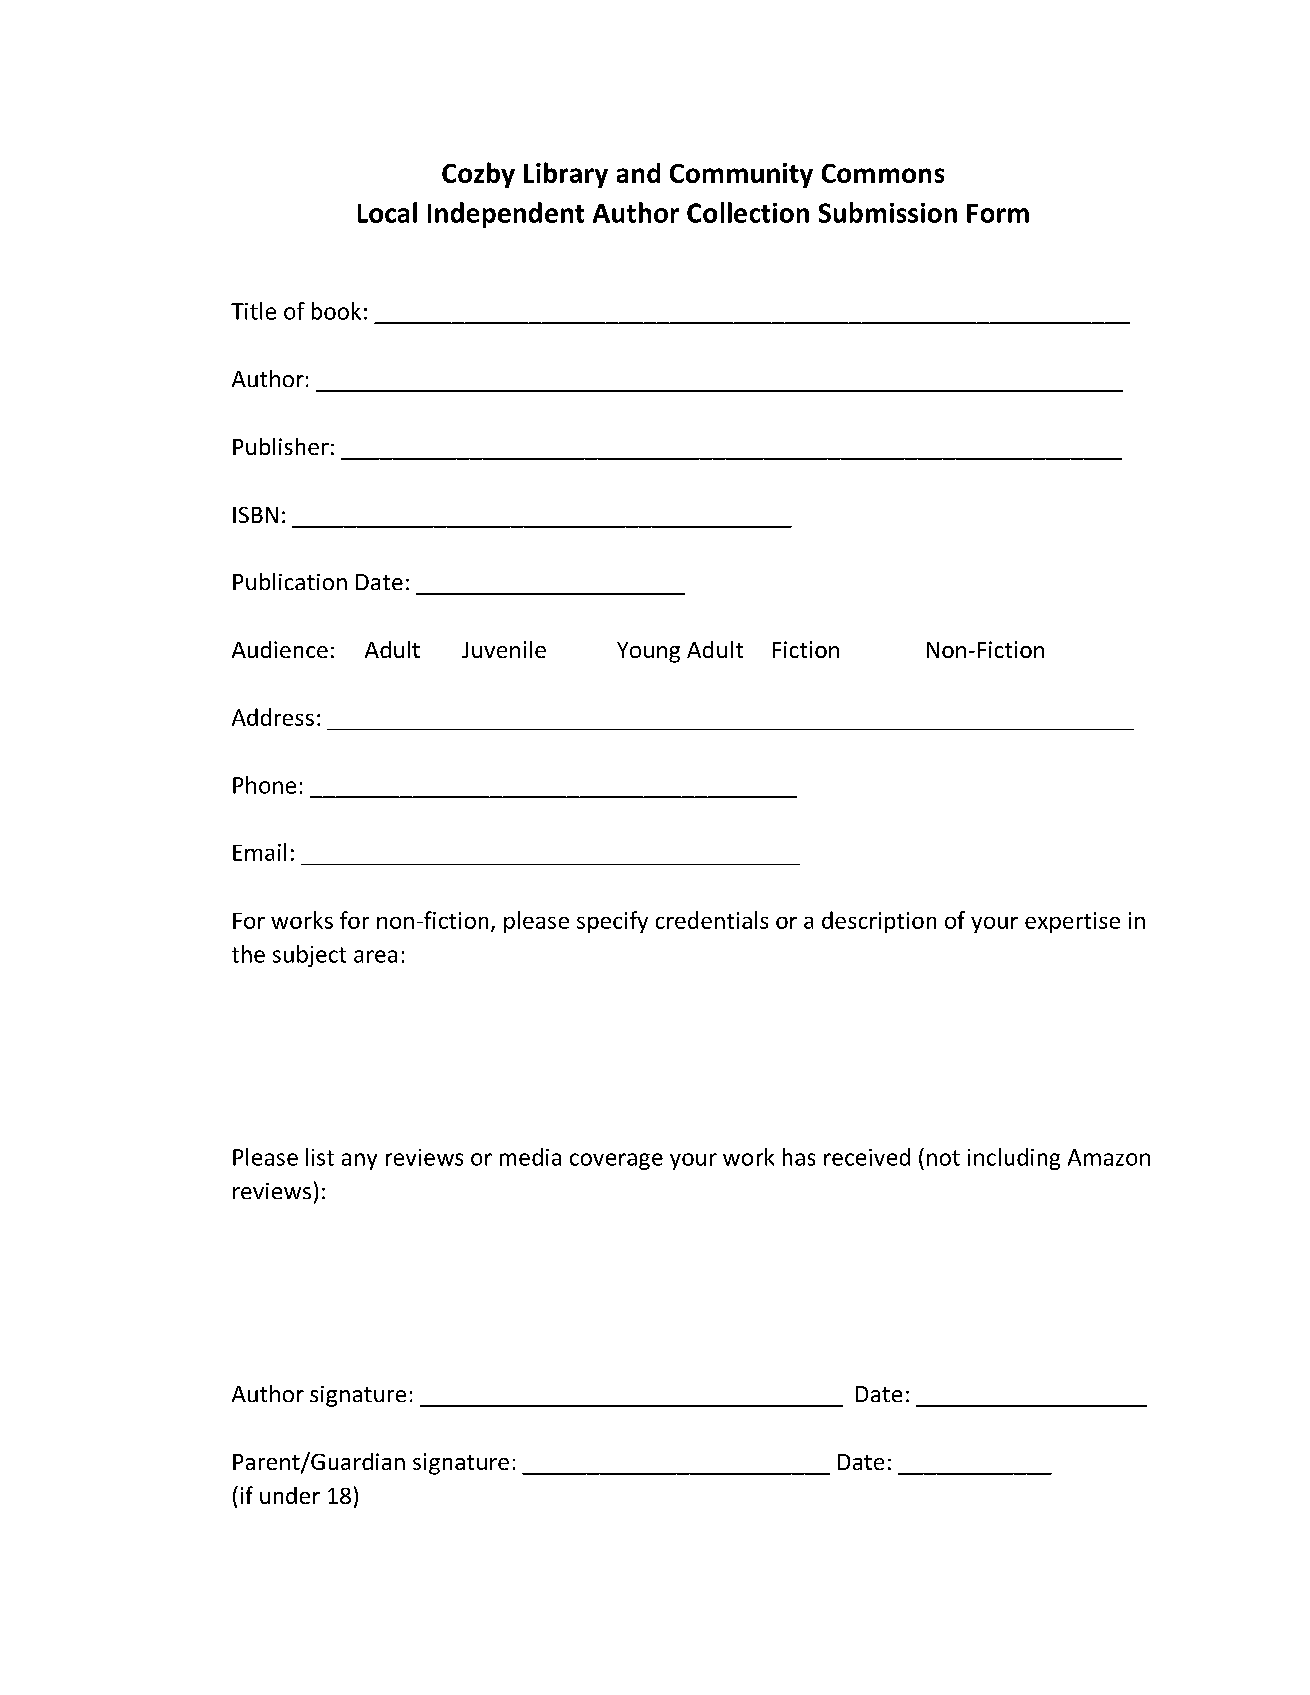  I want to click on including, so click(1014, 1159).
